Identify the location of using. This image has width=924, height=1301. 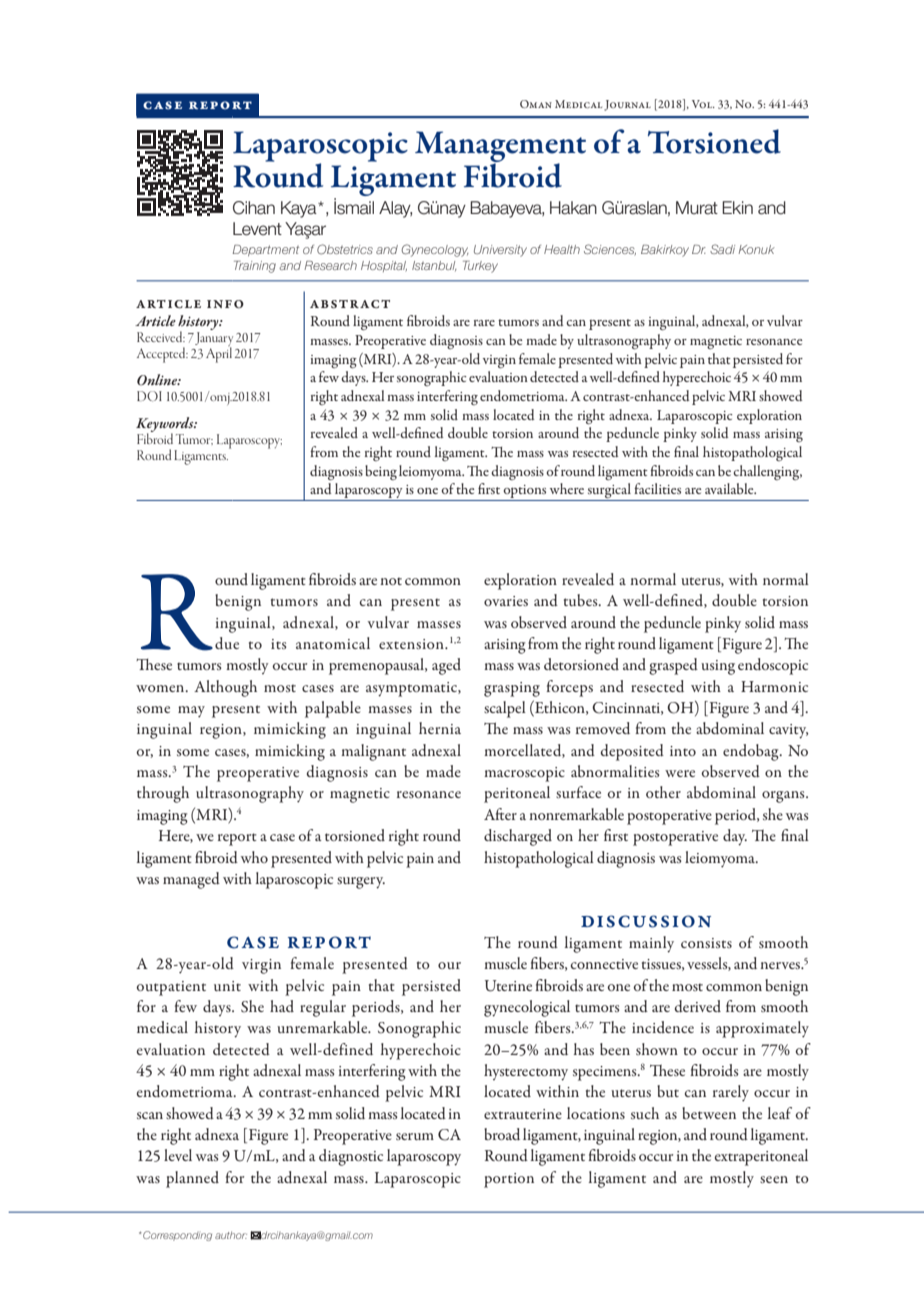
(718, 667).
